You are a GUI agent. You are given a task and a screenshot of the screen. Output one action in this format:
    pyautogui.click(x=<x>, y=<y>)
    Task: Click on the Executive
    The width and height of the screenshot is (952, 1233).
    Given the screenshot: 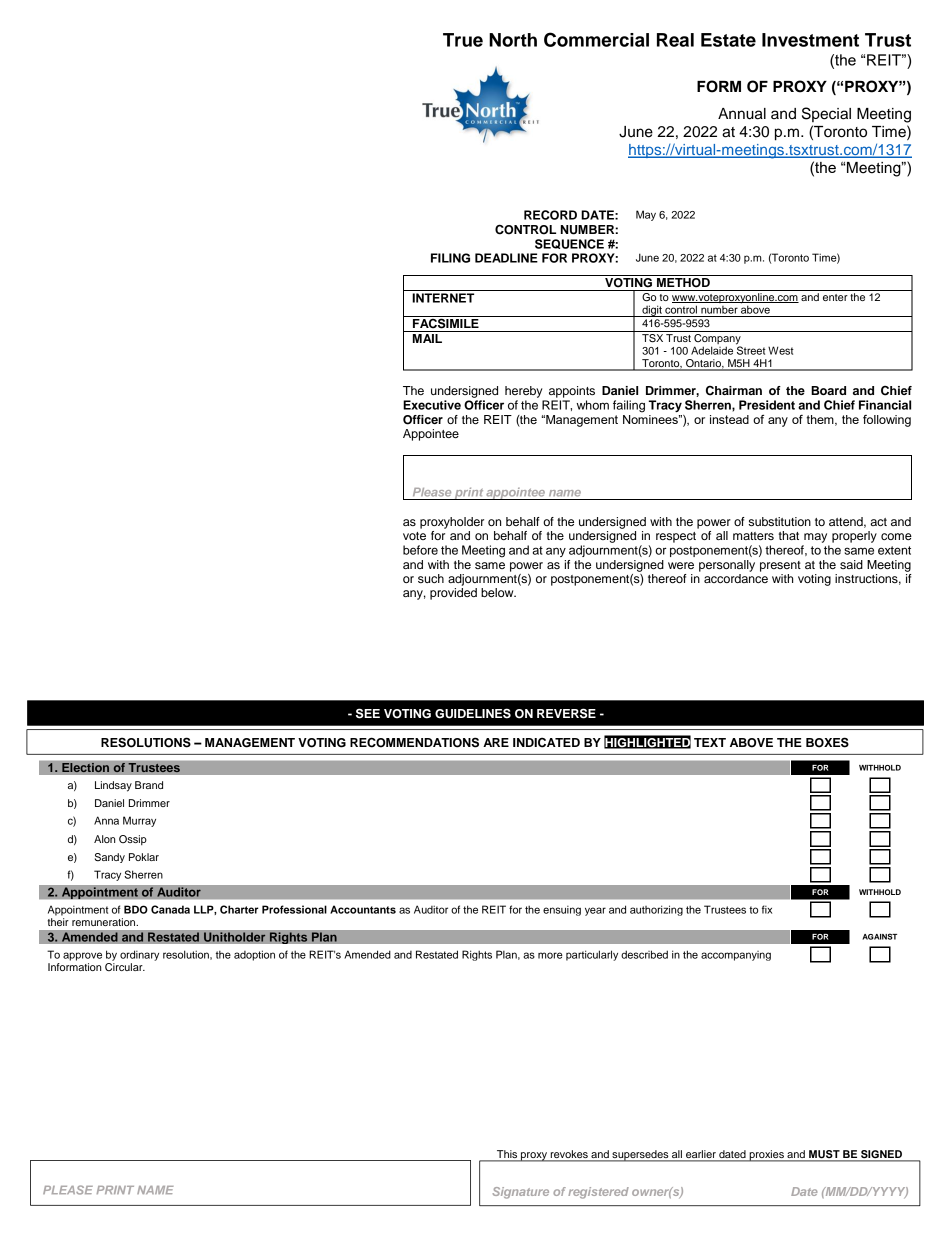 What is the action you would take?
    pyautogui.click(x=432, y=405)
